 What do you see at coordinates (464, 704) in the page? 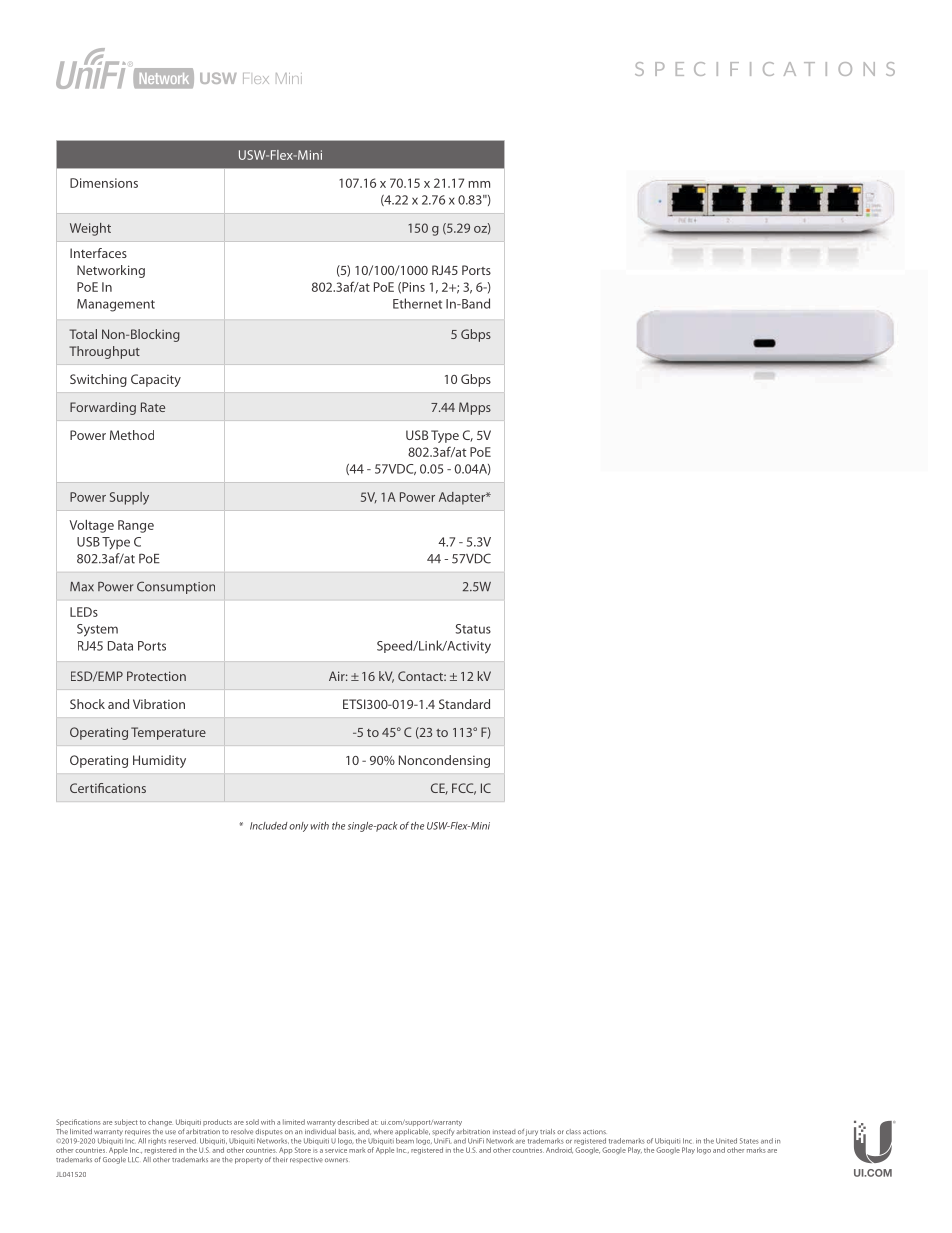
I see `Standard` at bounding box center [464, 704].
